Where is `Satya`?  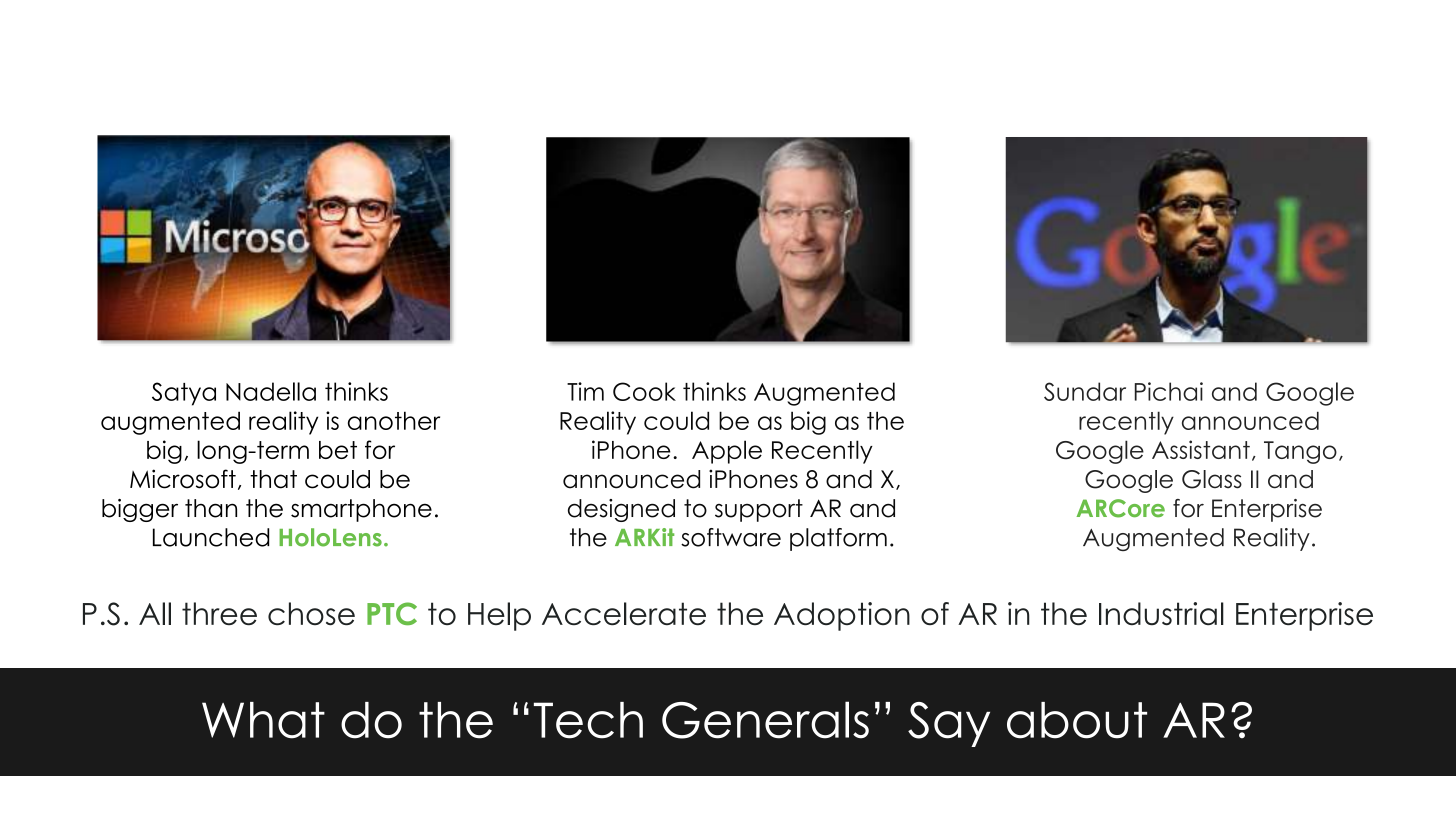 Satya is located at coordinates (184, 394).
